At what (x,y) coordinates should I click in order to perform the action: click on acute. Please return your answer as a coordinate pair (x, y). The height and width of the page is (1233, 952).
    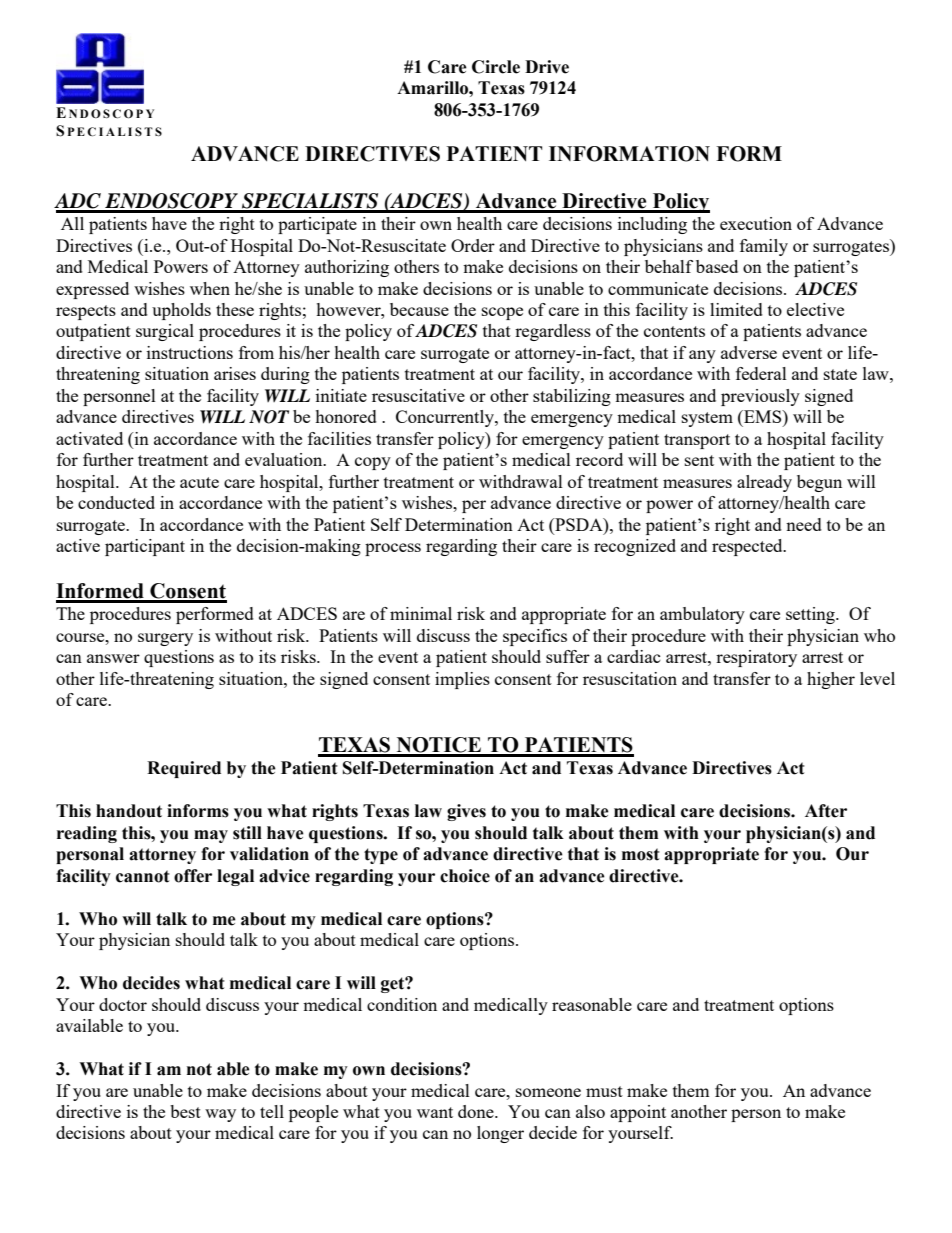
    Looking at the image, I should click on (199, 482).
